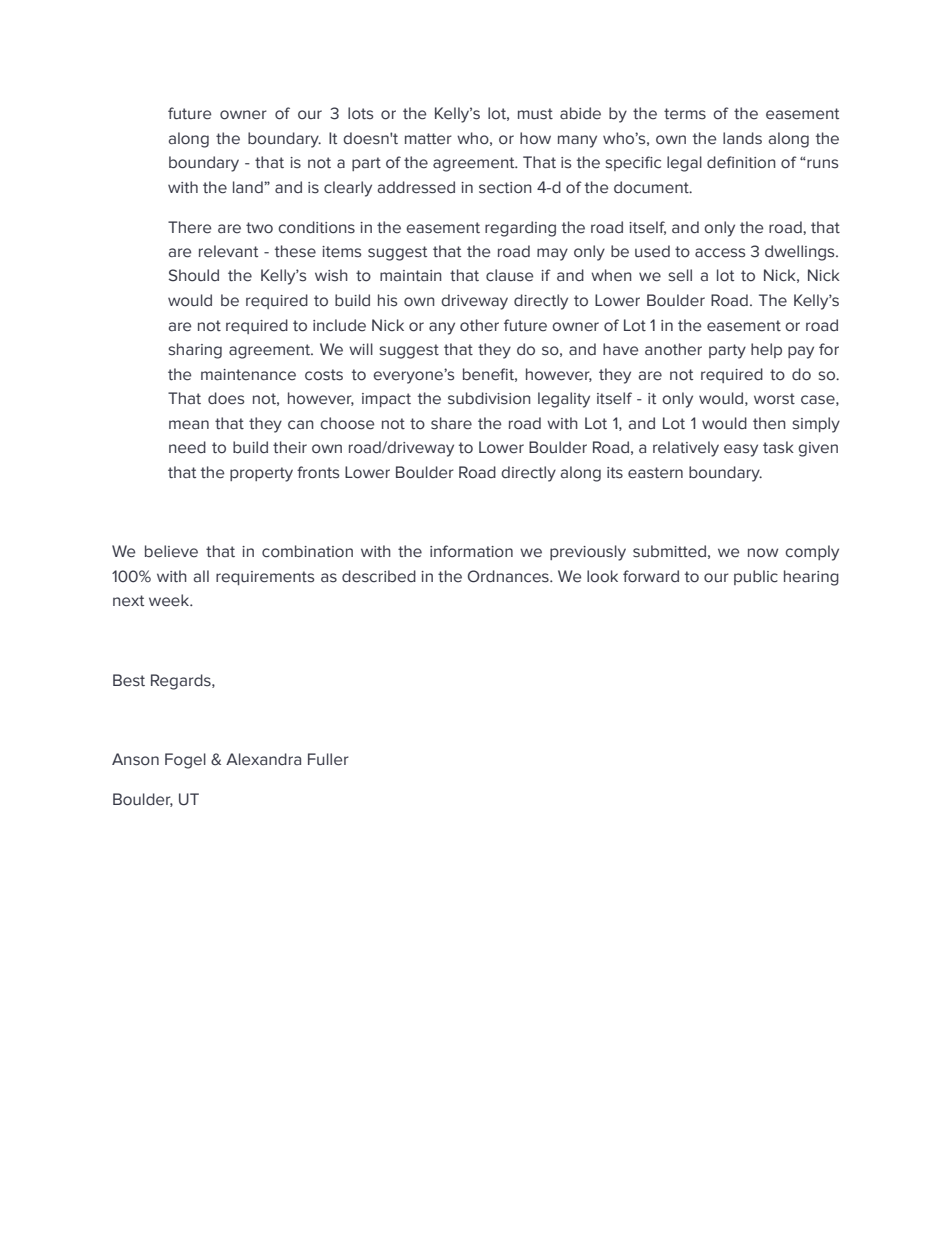 The width and height of the screenshot is (952, 1233). What do you see at coordinates (187, 447) in the screenshot?
I see `need` at bounding box center [187, 447].
